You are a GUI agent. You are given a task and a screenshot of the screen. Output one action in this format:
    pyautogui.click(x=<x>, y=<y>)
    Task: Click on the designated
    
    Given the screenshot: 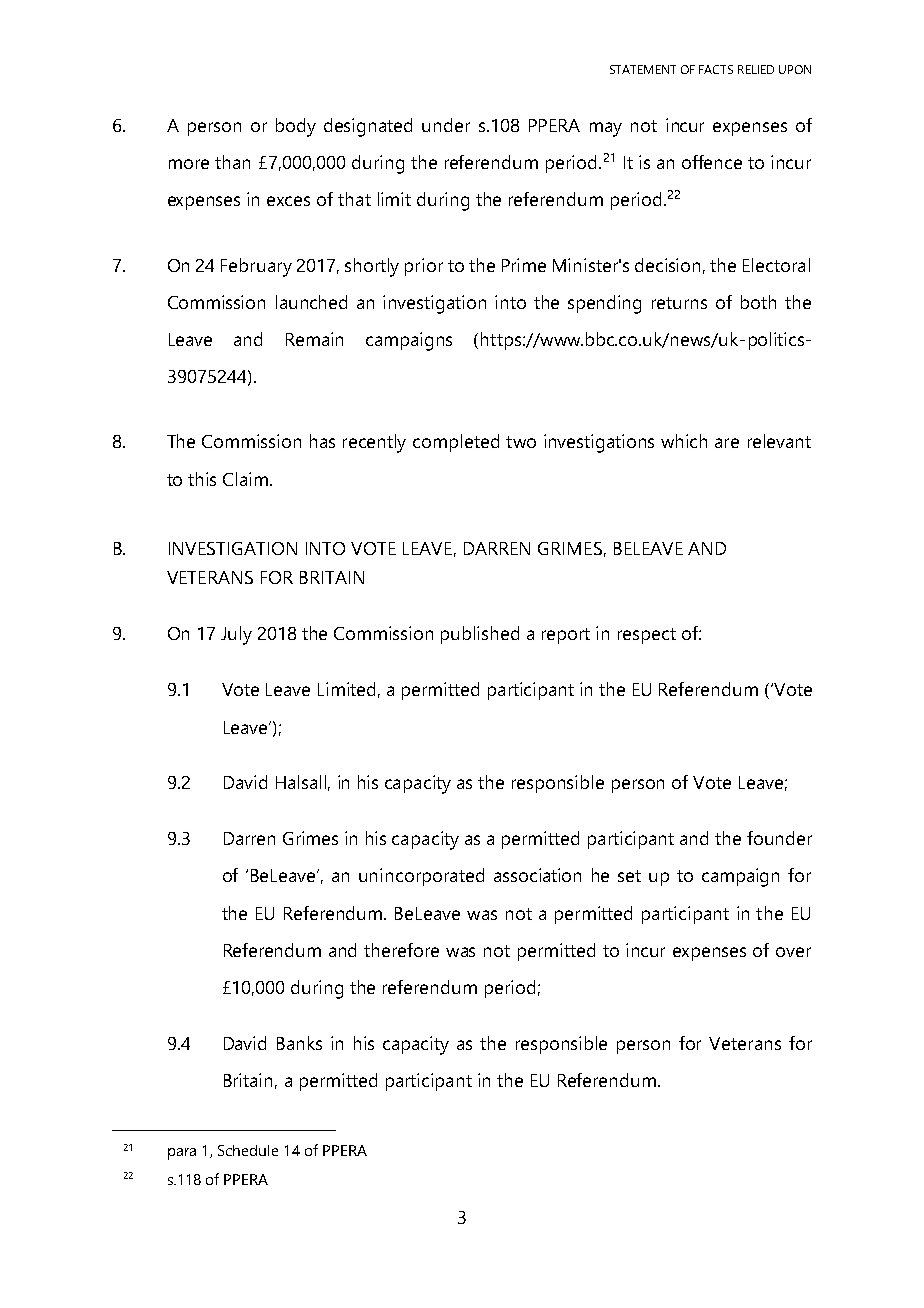 What is the action you would take?
    pyautogui.click(x=368, y=127)
